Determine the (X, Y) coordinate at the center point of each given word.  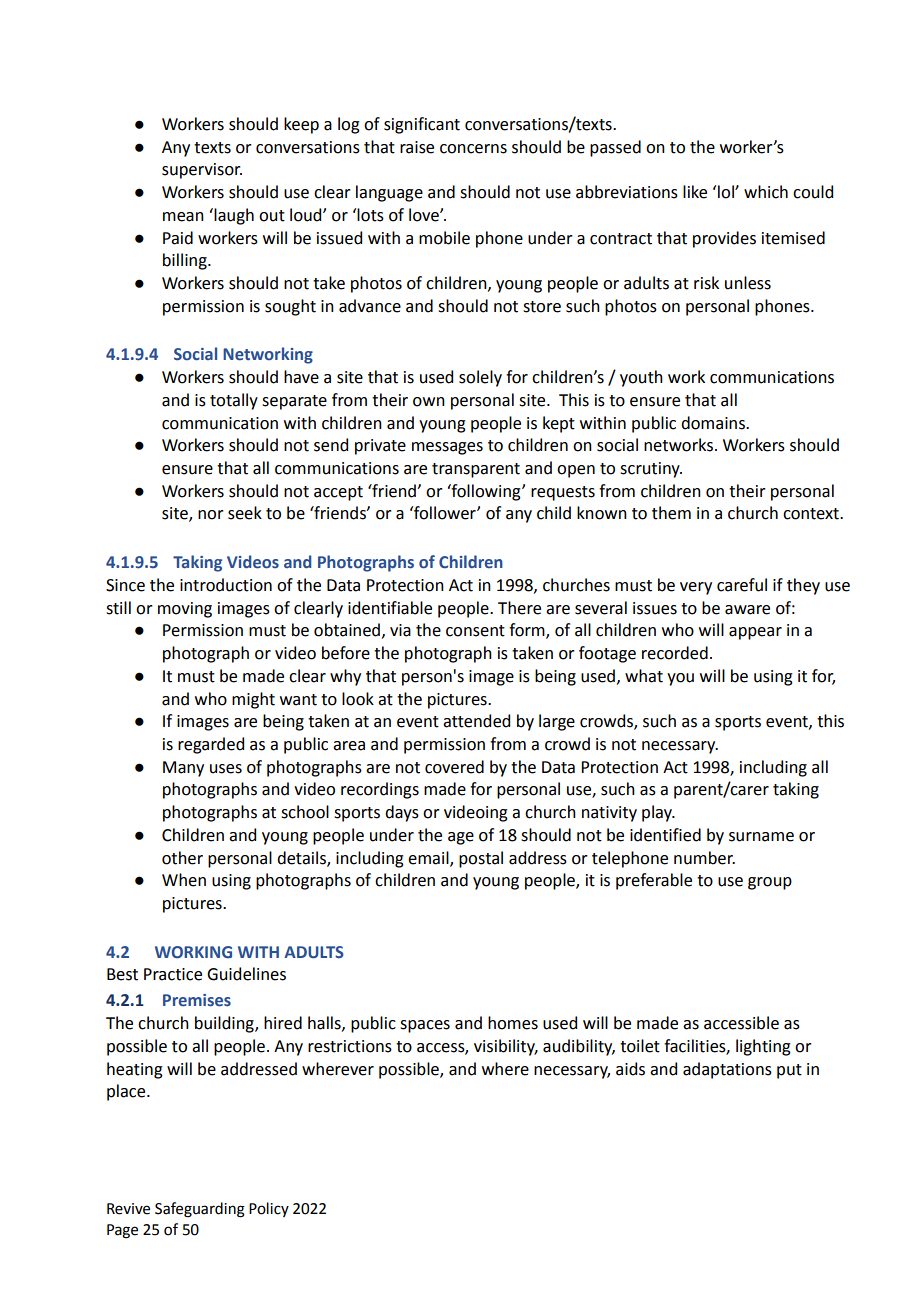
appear (755, 633)
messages (447, 448)
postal (481, 859)
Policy (269, 1209)
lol (727, 192)
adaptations (727, 1070)
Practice (173, 974)
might (253, 700)
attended (476, 721)
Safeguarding (200, 1210)
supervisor (202, 171)
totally (234, 401)
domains (714, 423)
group (770, 883)
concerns (473, 149)
